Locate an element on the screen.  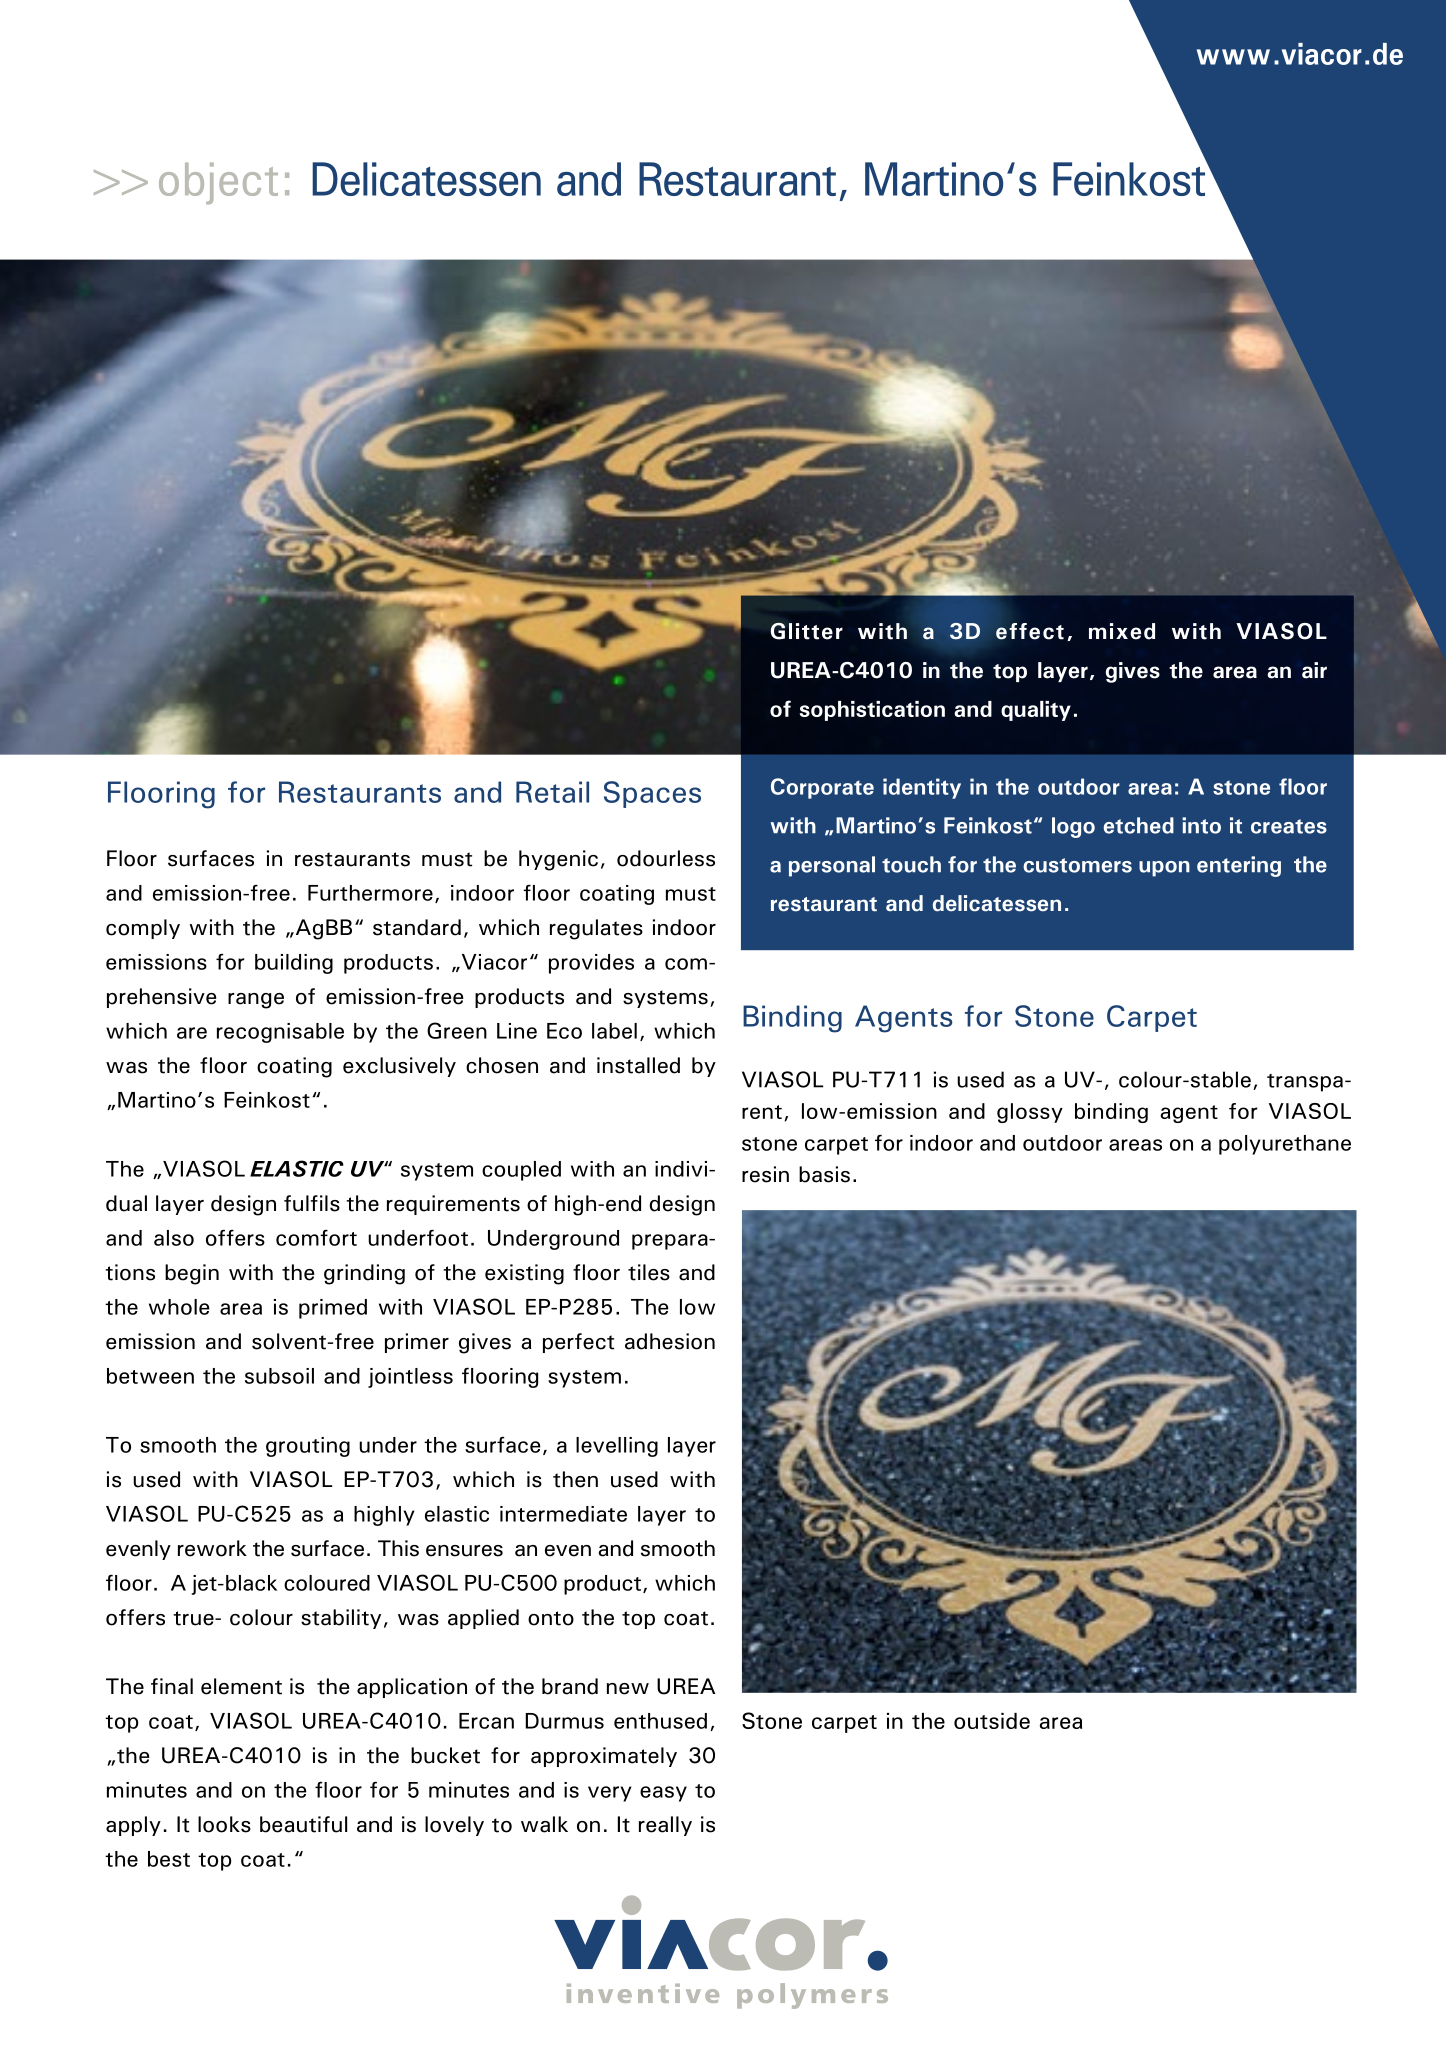
upon is located at coordinates (1164, 869).
